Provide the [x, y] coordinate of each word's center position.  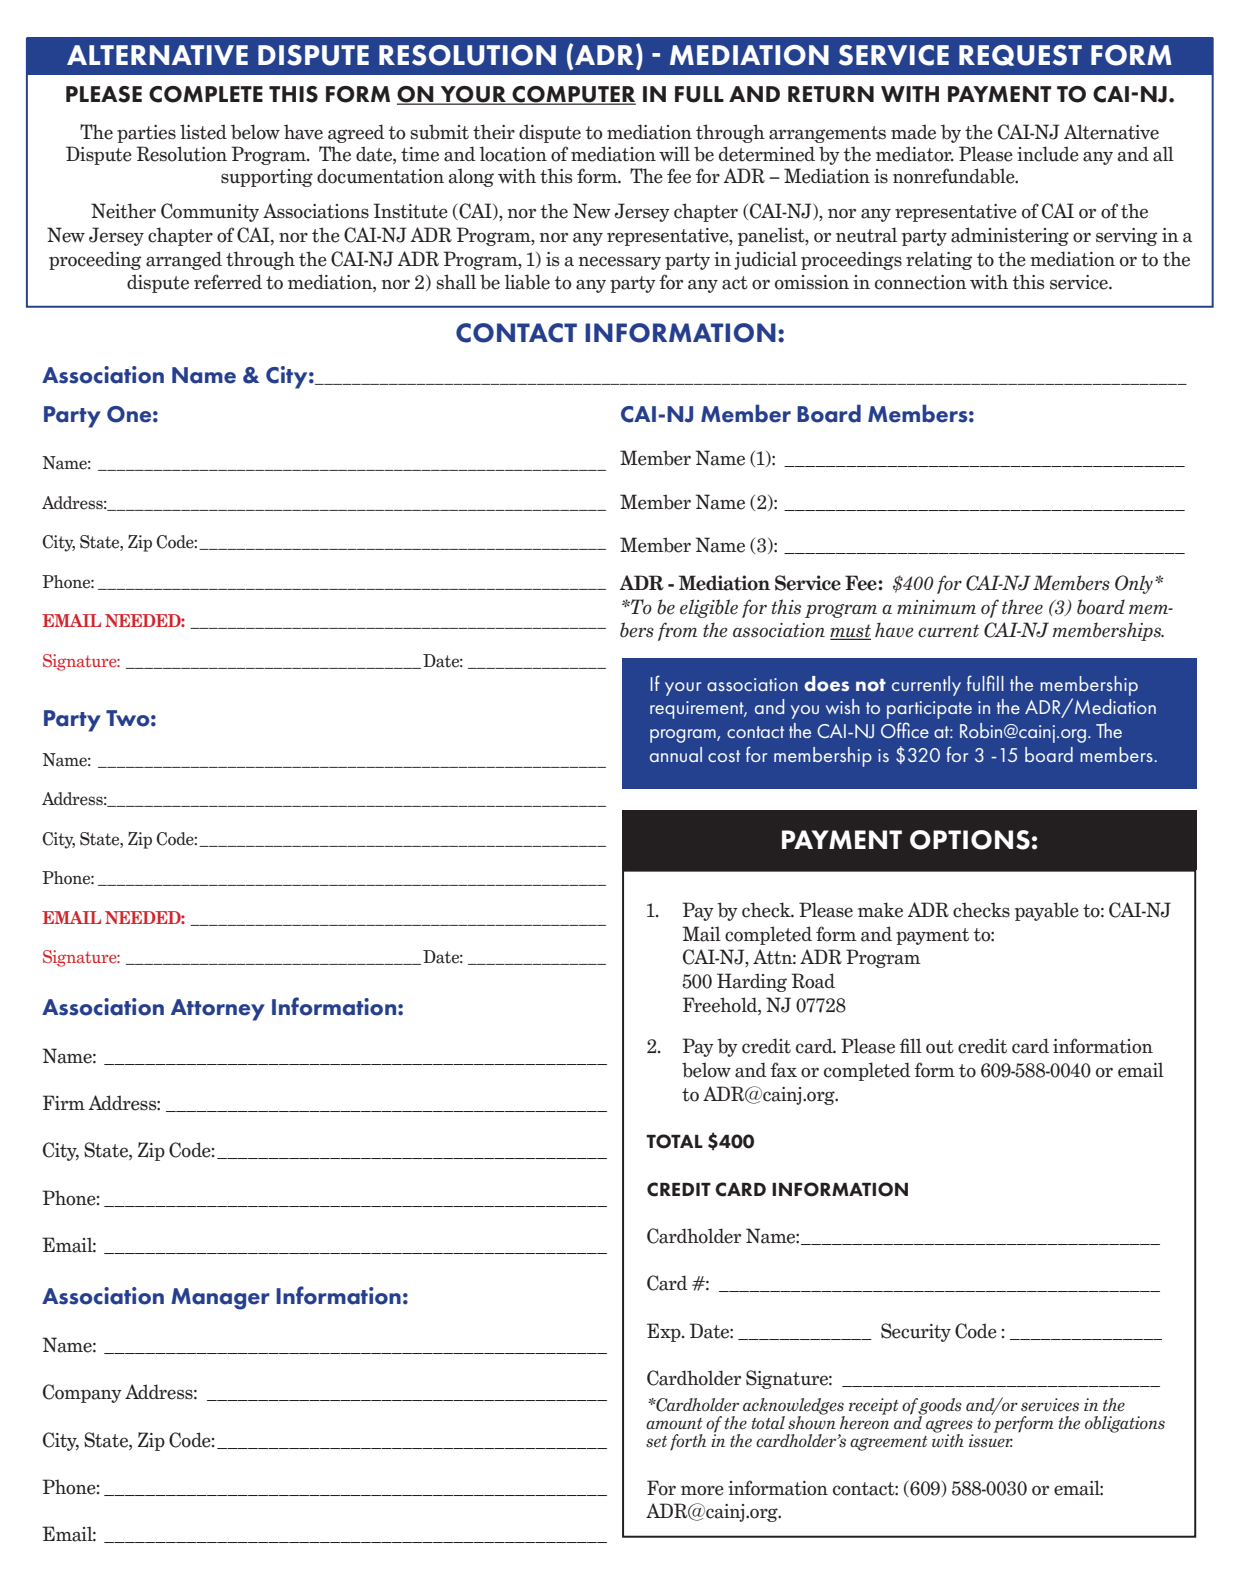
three [1022, 607]
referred [228, 282]
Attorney [218, 1010]
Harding [752, 982]
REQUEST [1020, 55]
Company [82, 1393]
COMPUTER [573, 95]
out [940, 1047]
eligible [709, 608]
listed [203, 132]
